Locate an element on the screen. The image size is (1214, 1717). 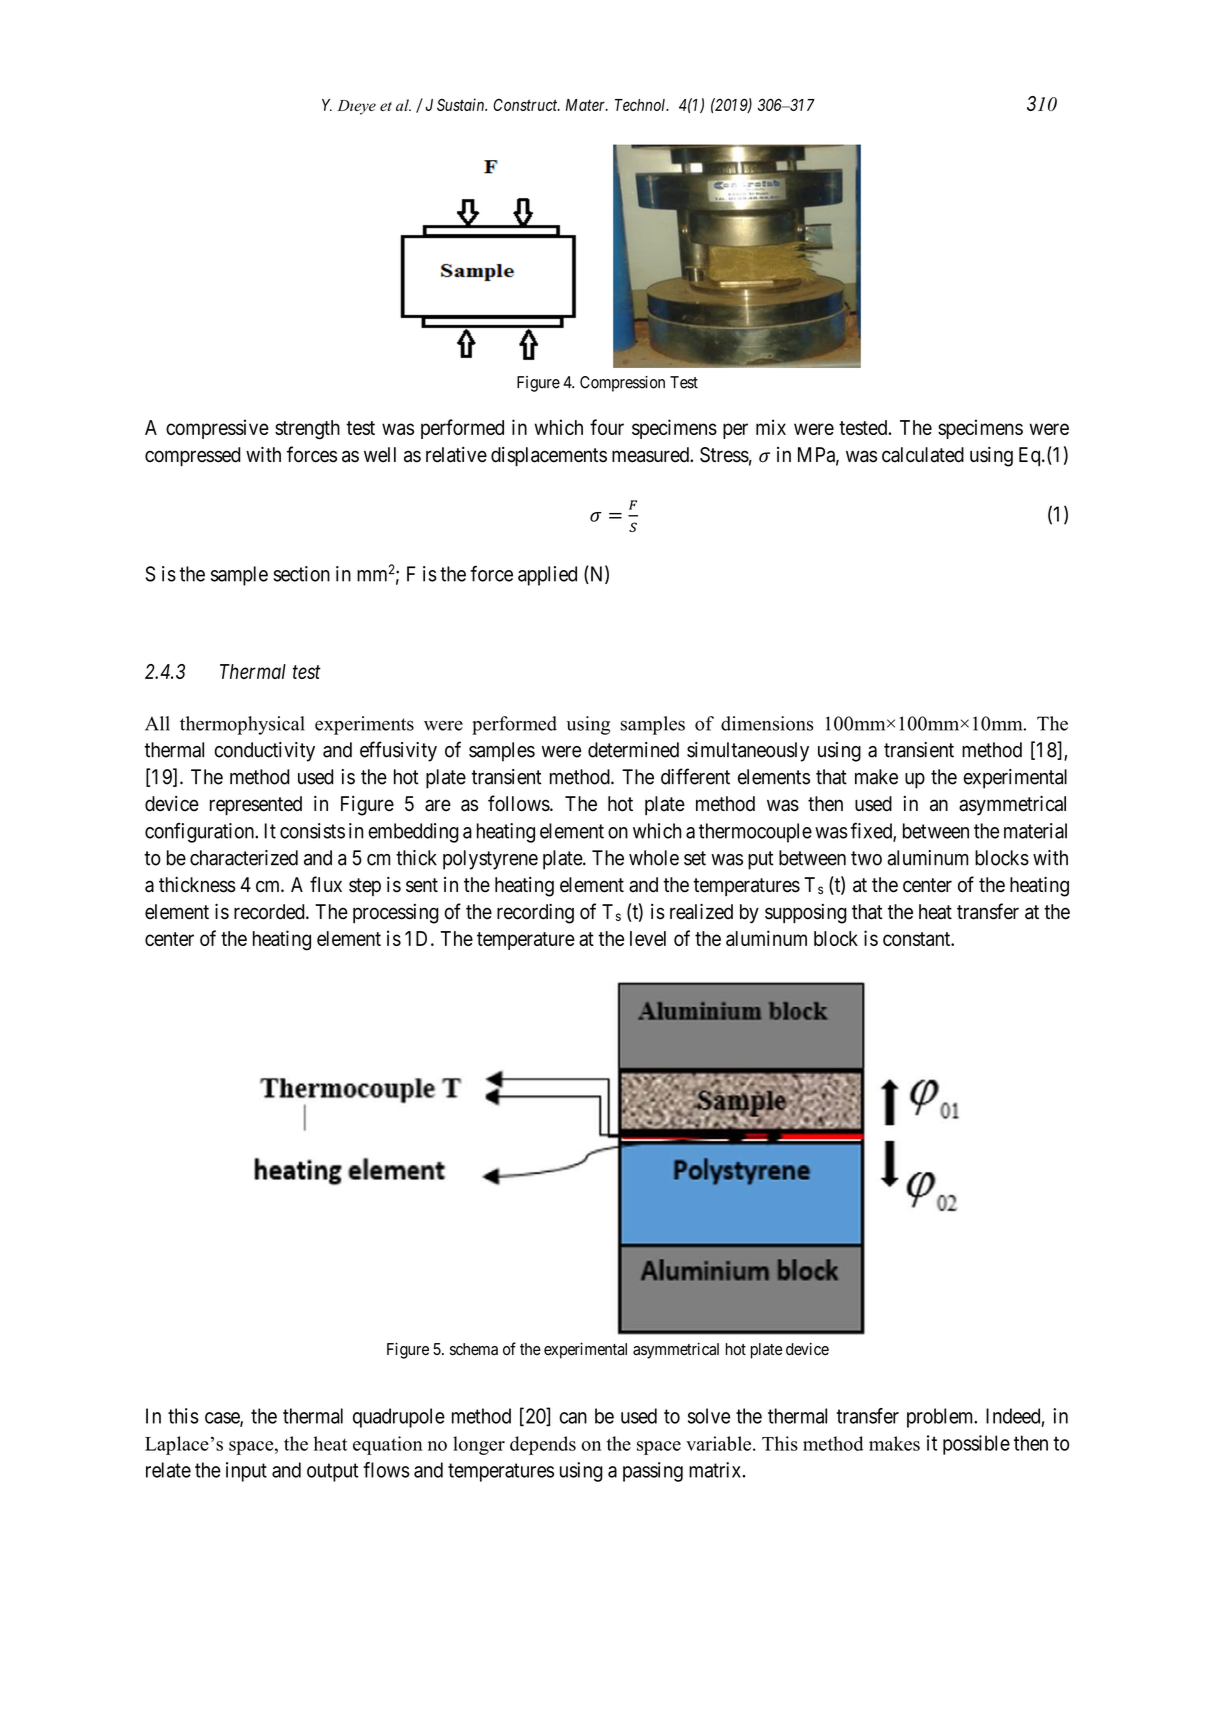
section is located at coordinates (302, 574).
